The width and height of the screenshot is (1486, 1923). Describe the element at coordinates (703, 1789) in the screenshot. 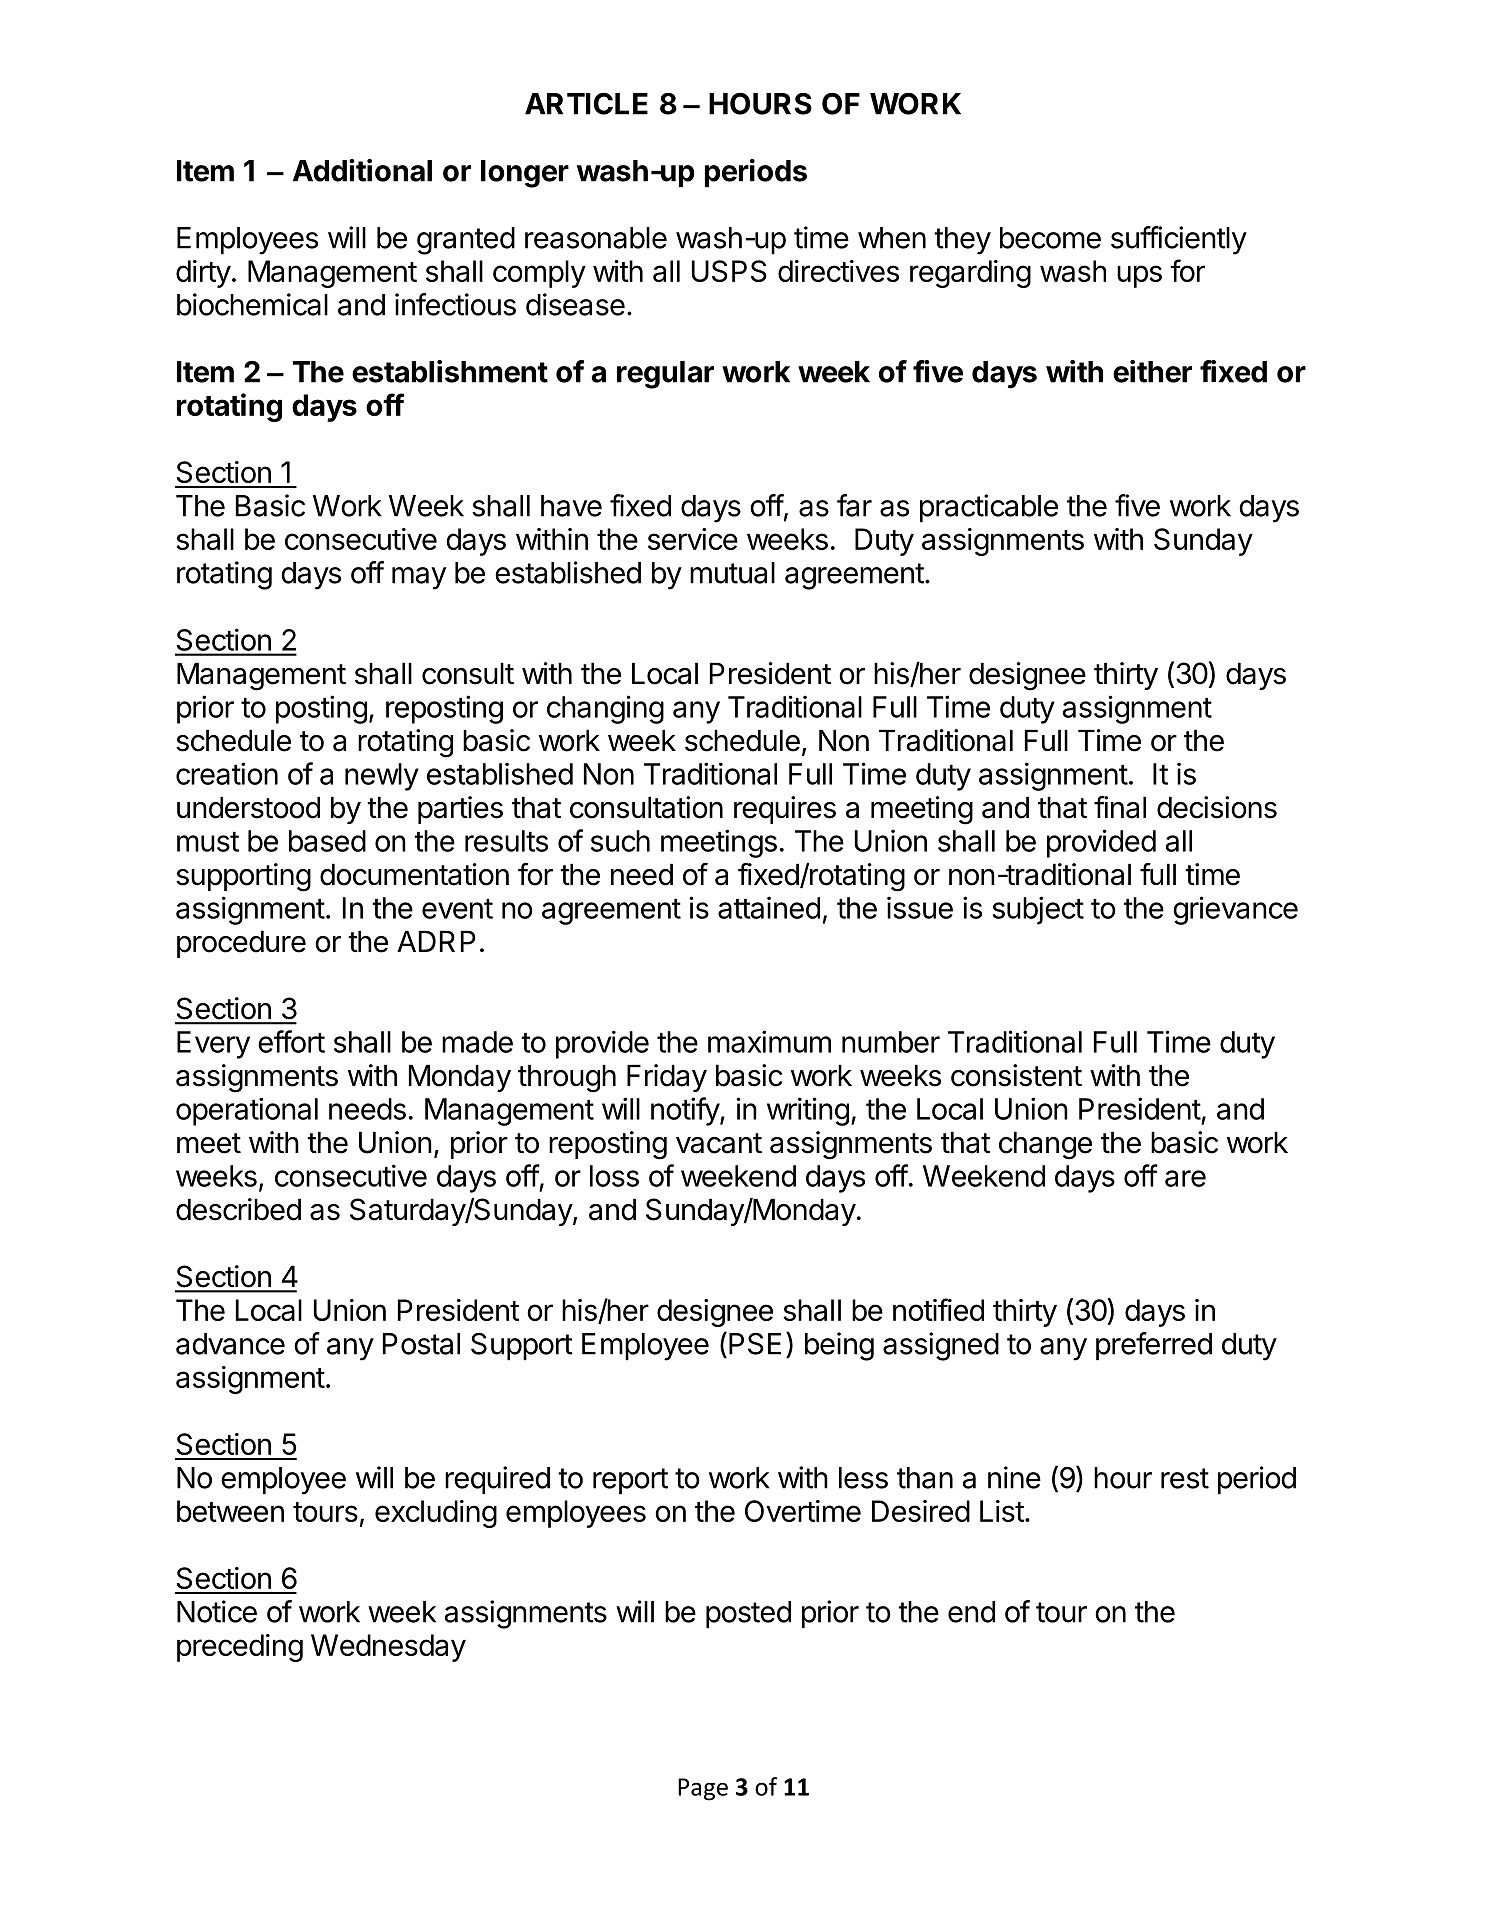

I see `Page` at that location.
